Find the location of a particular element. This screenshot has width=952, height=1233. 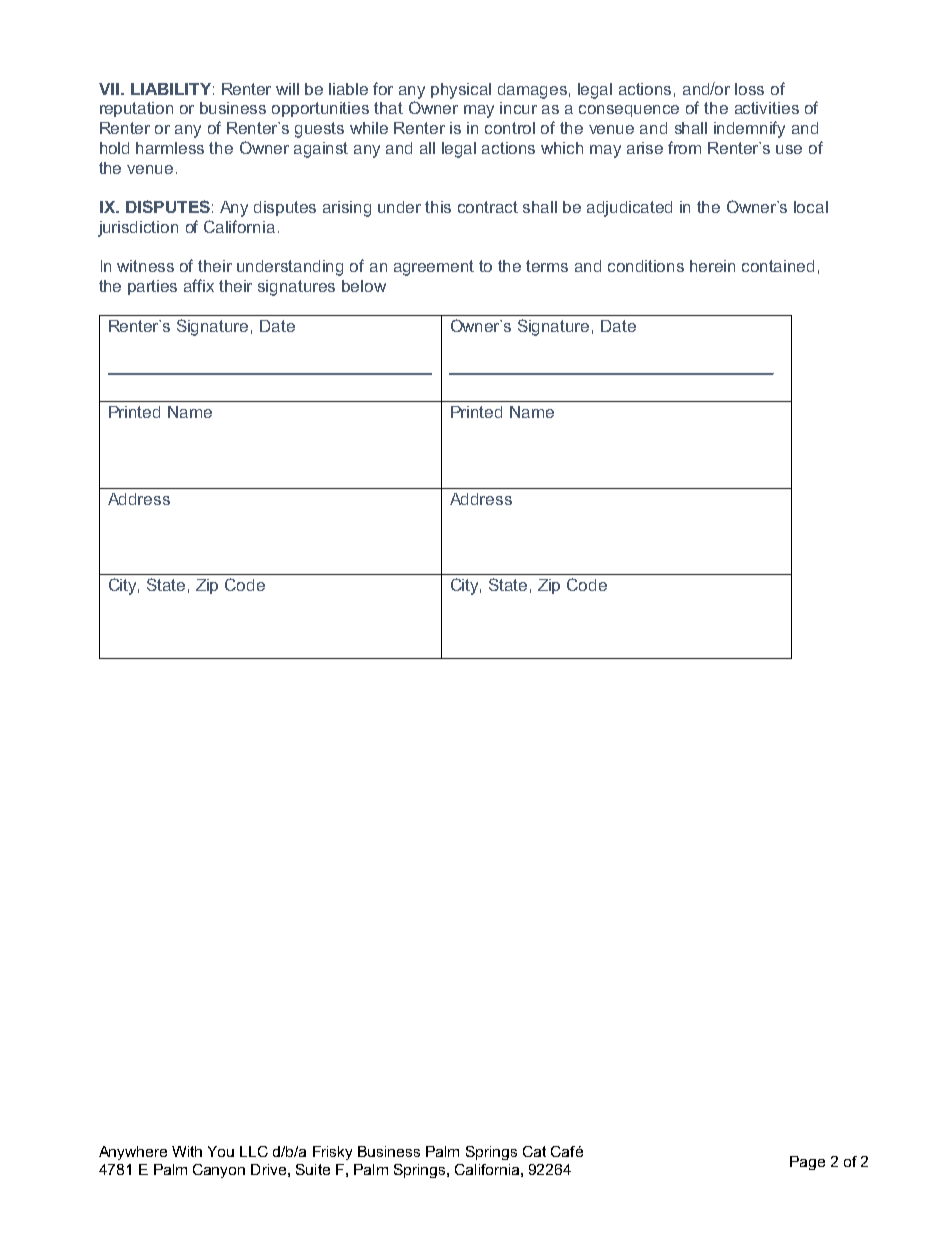

Page is located at coordinates (807, 1163).
